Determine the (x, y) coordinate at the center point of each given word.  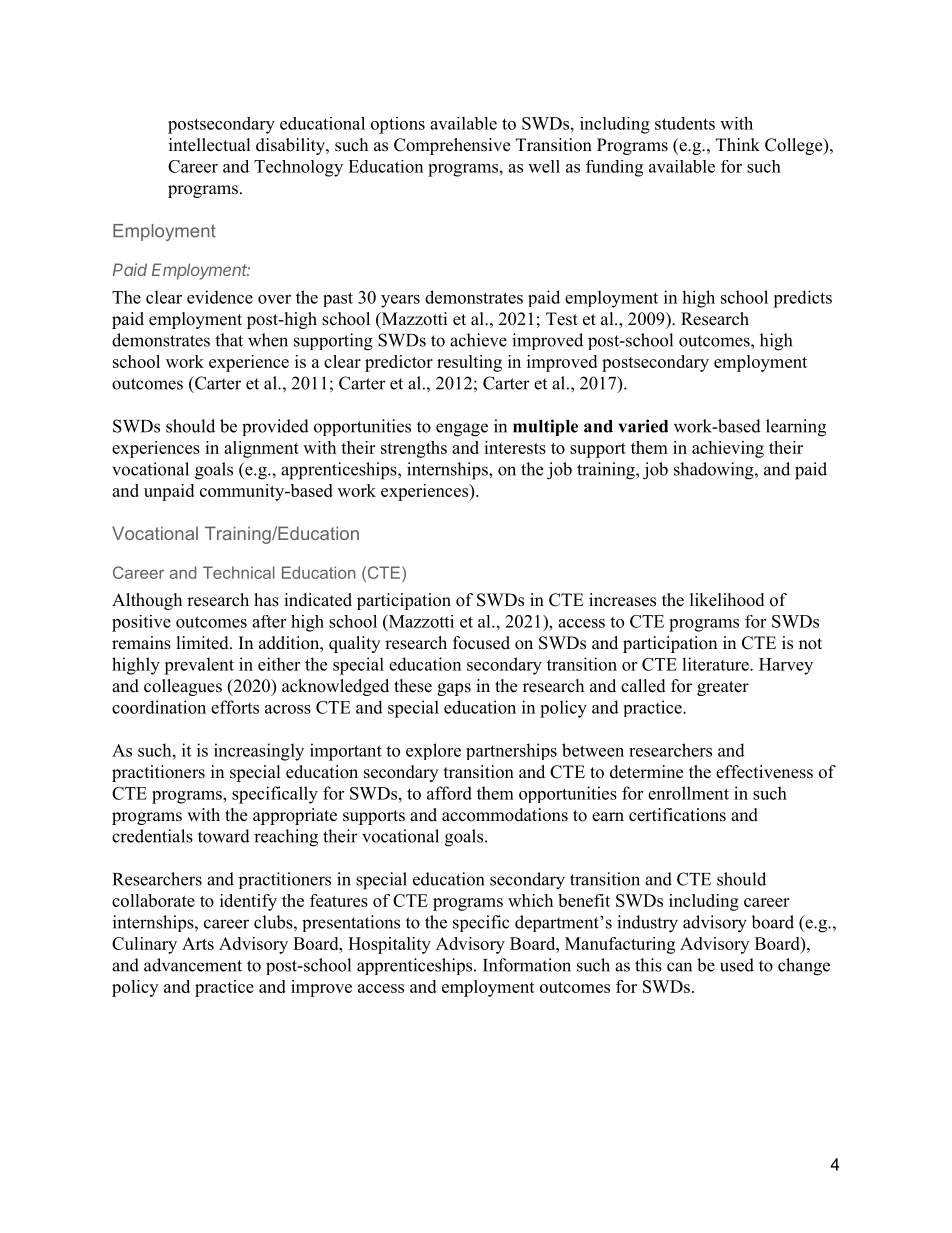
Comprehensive (452, 146)
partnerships (511, 751)
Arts (198, 943)
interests (515, 447)
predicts (802, 299)
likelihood (727, 600)
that (229, 340)
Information (527, 965)
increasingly (259, 752)
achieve (478, 340)
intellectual (210, 145)
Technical (239, 572)
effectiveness (764, 772)
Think (738, 144)
